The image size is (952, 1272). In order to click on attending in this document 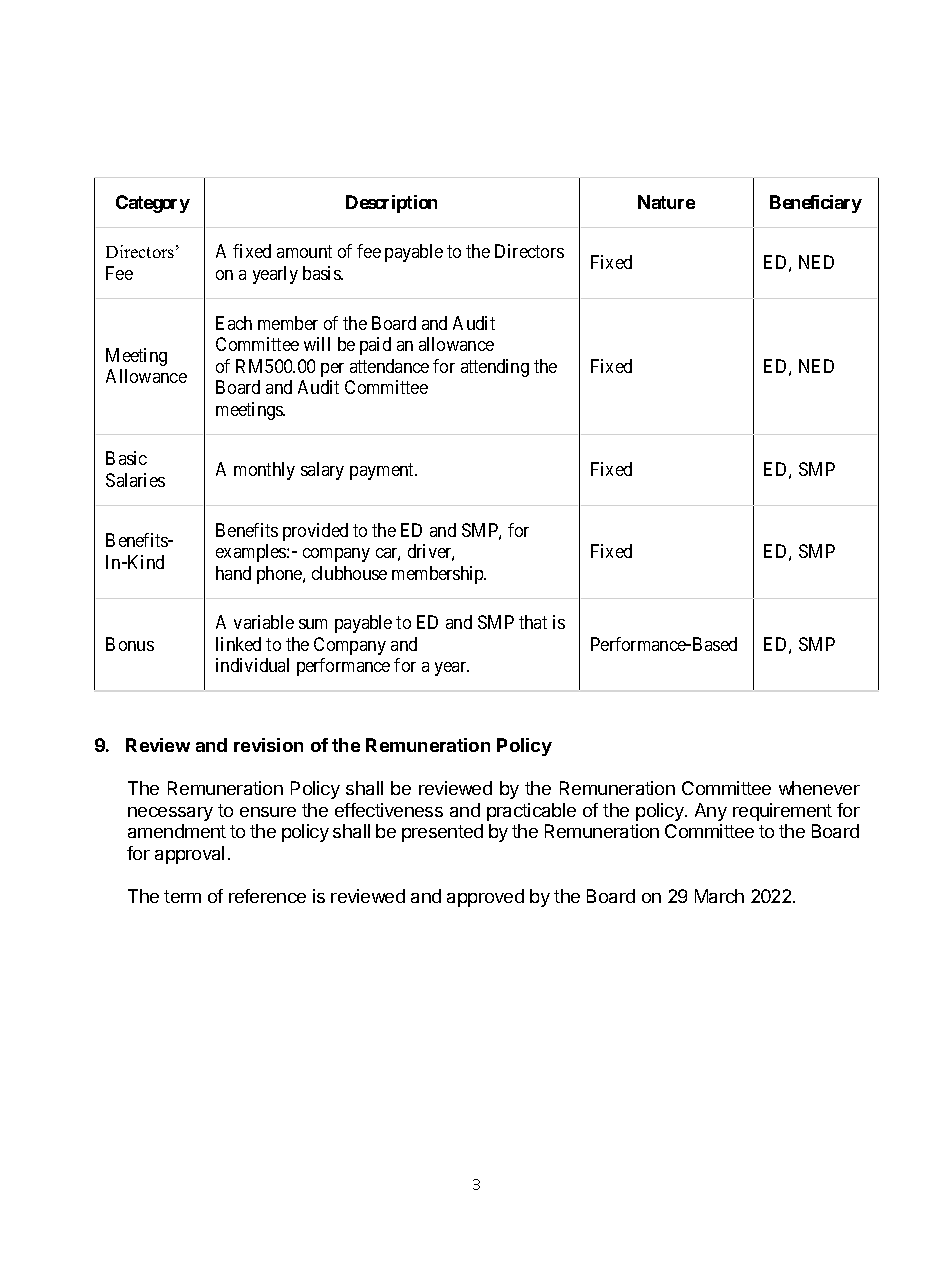, I will do `click(495, 368)`.
